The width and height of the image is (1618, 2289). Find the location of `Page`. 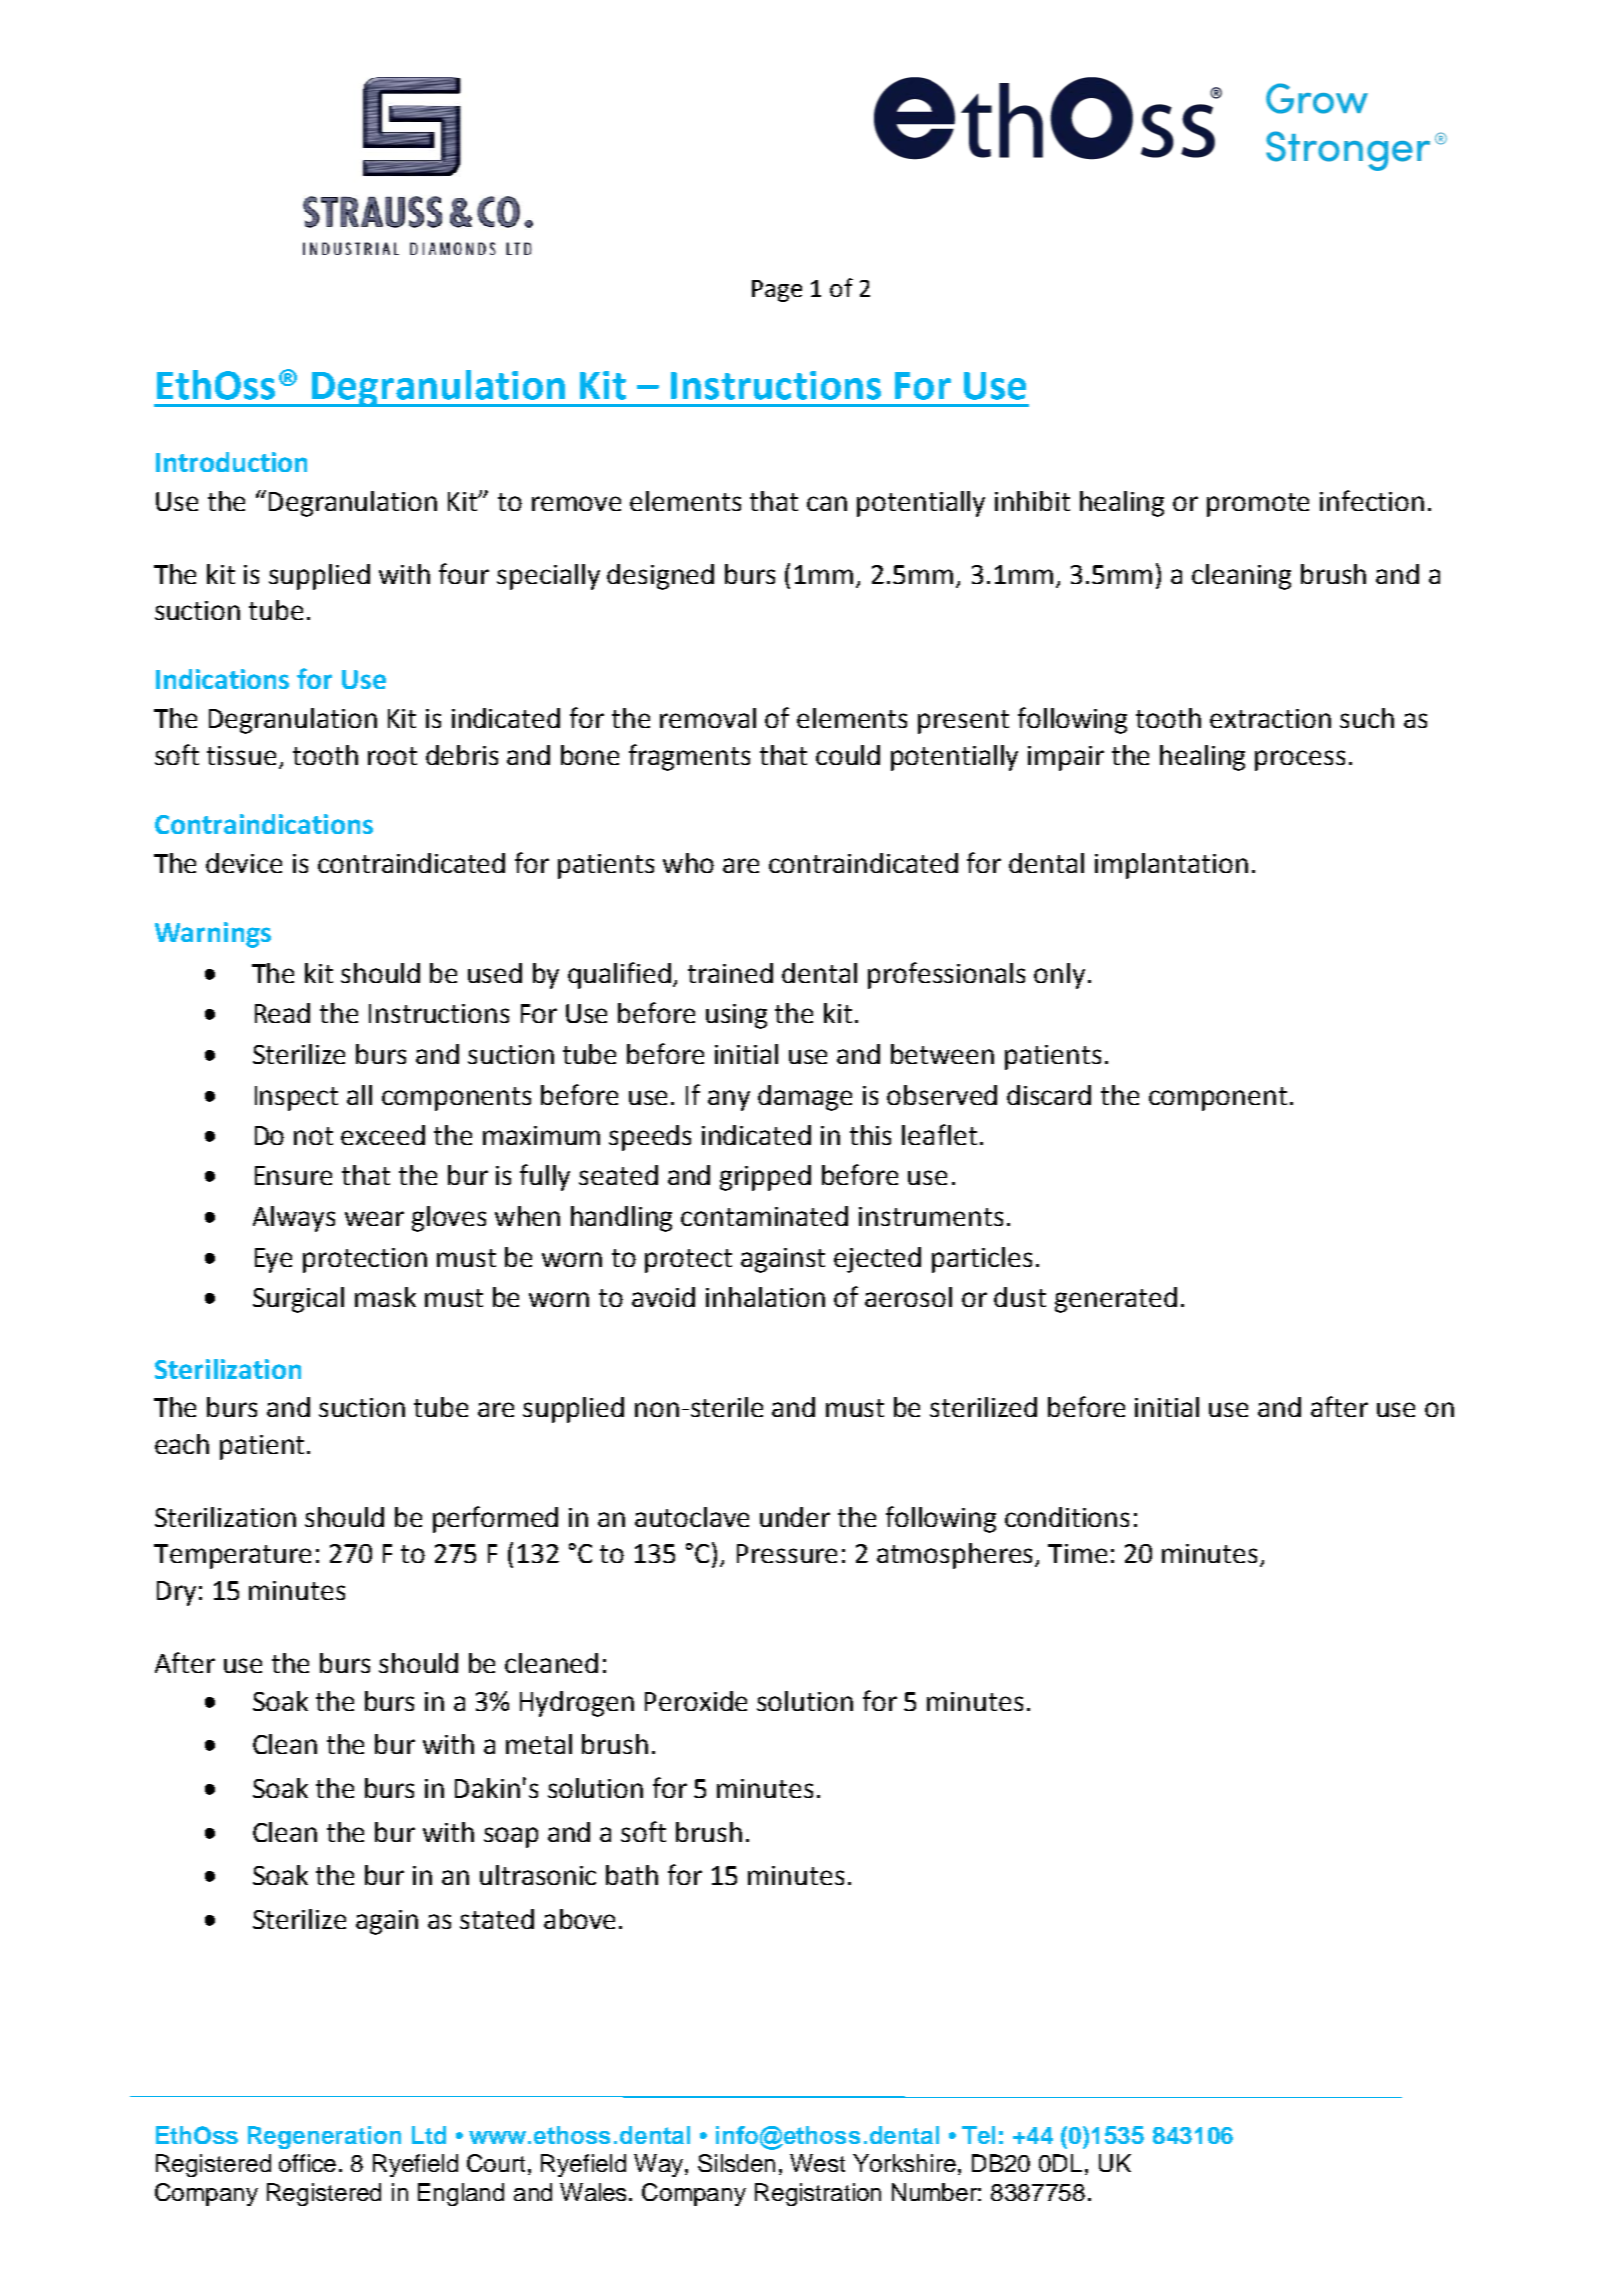

Page is located at coordinates (777, 291).
